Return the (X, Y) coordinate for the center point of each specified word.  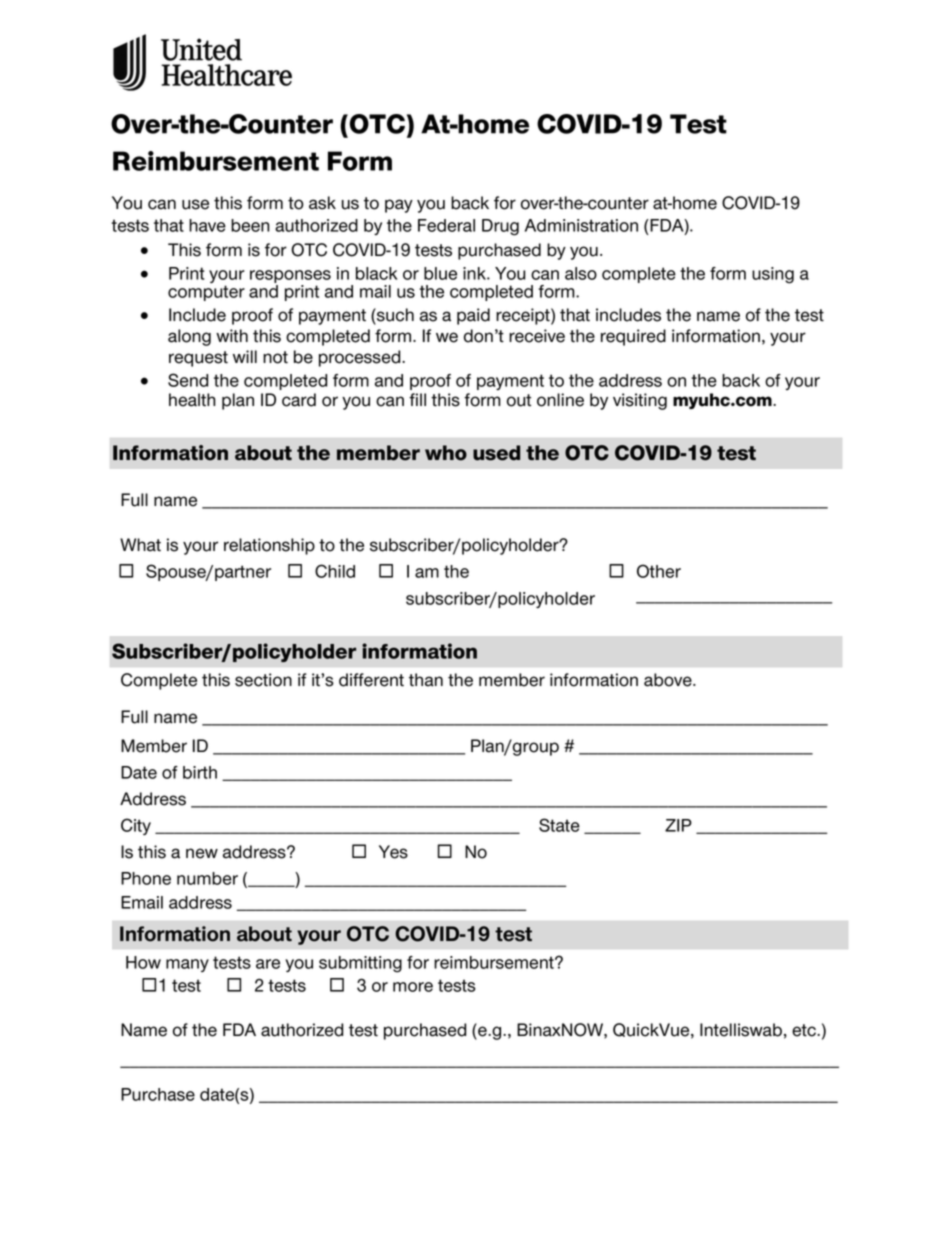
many (187, 965)
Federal (446, 225)
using (773, 275)
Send (188, 380)
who (446, 453)
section (263, 680)
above (669, 680)
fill (417, 399)
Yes (393, 852)
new (202, 853)
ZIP (678, 825)
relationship (269, 546)
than (426, 680)
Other (659, 571)
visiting (640, 401)
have (207, 225)
